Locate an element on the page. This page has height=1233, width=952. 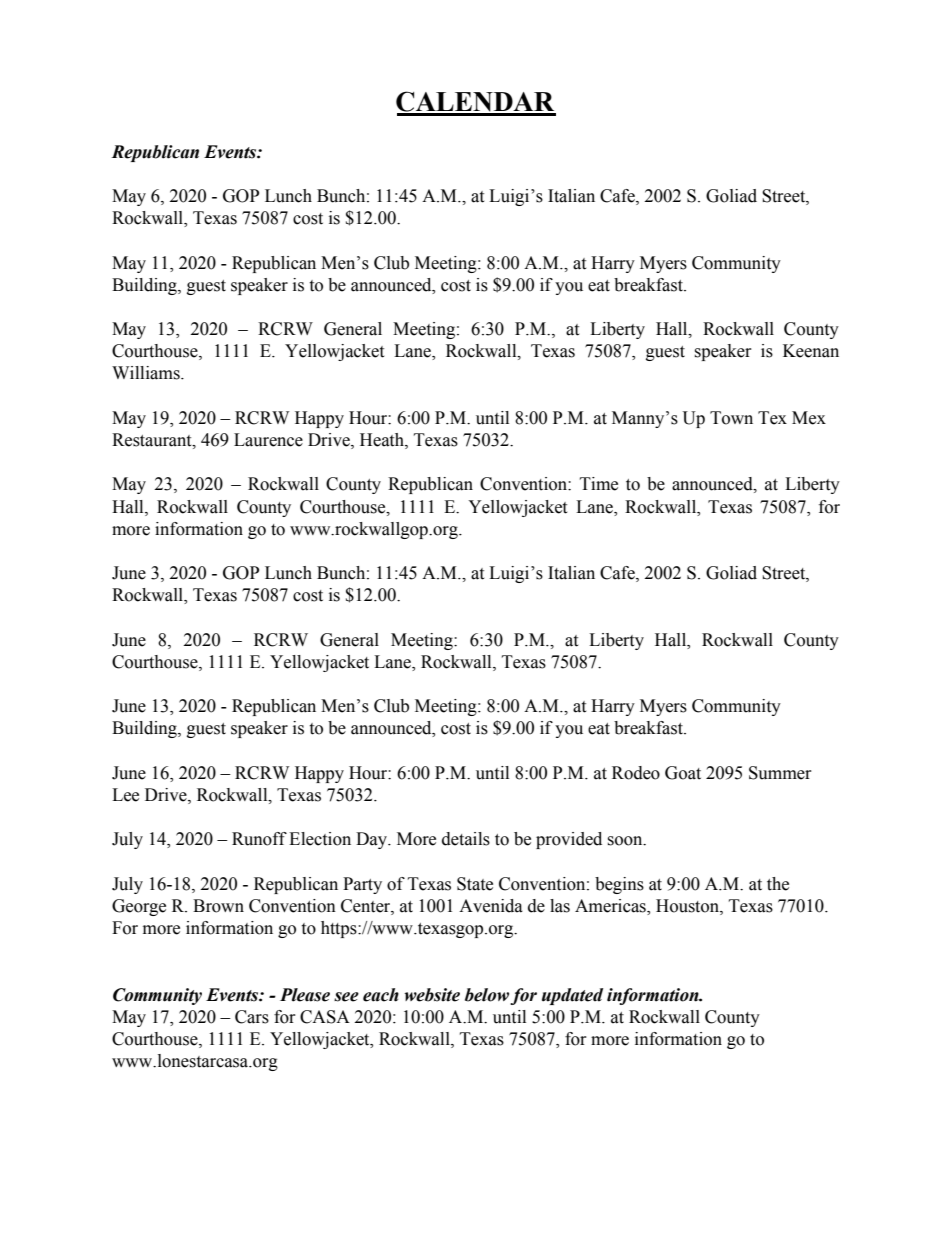
Town is located at coordinates (731, 418).
